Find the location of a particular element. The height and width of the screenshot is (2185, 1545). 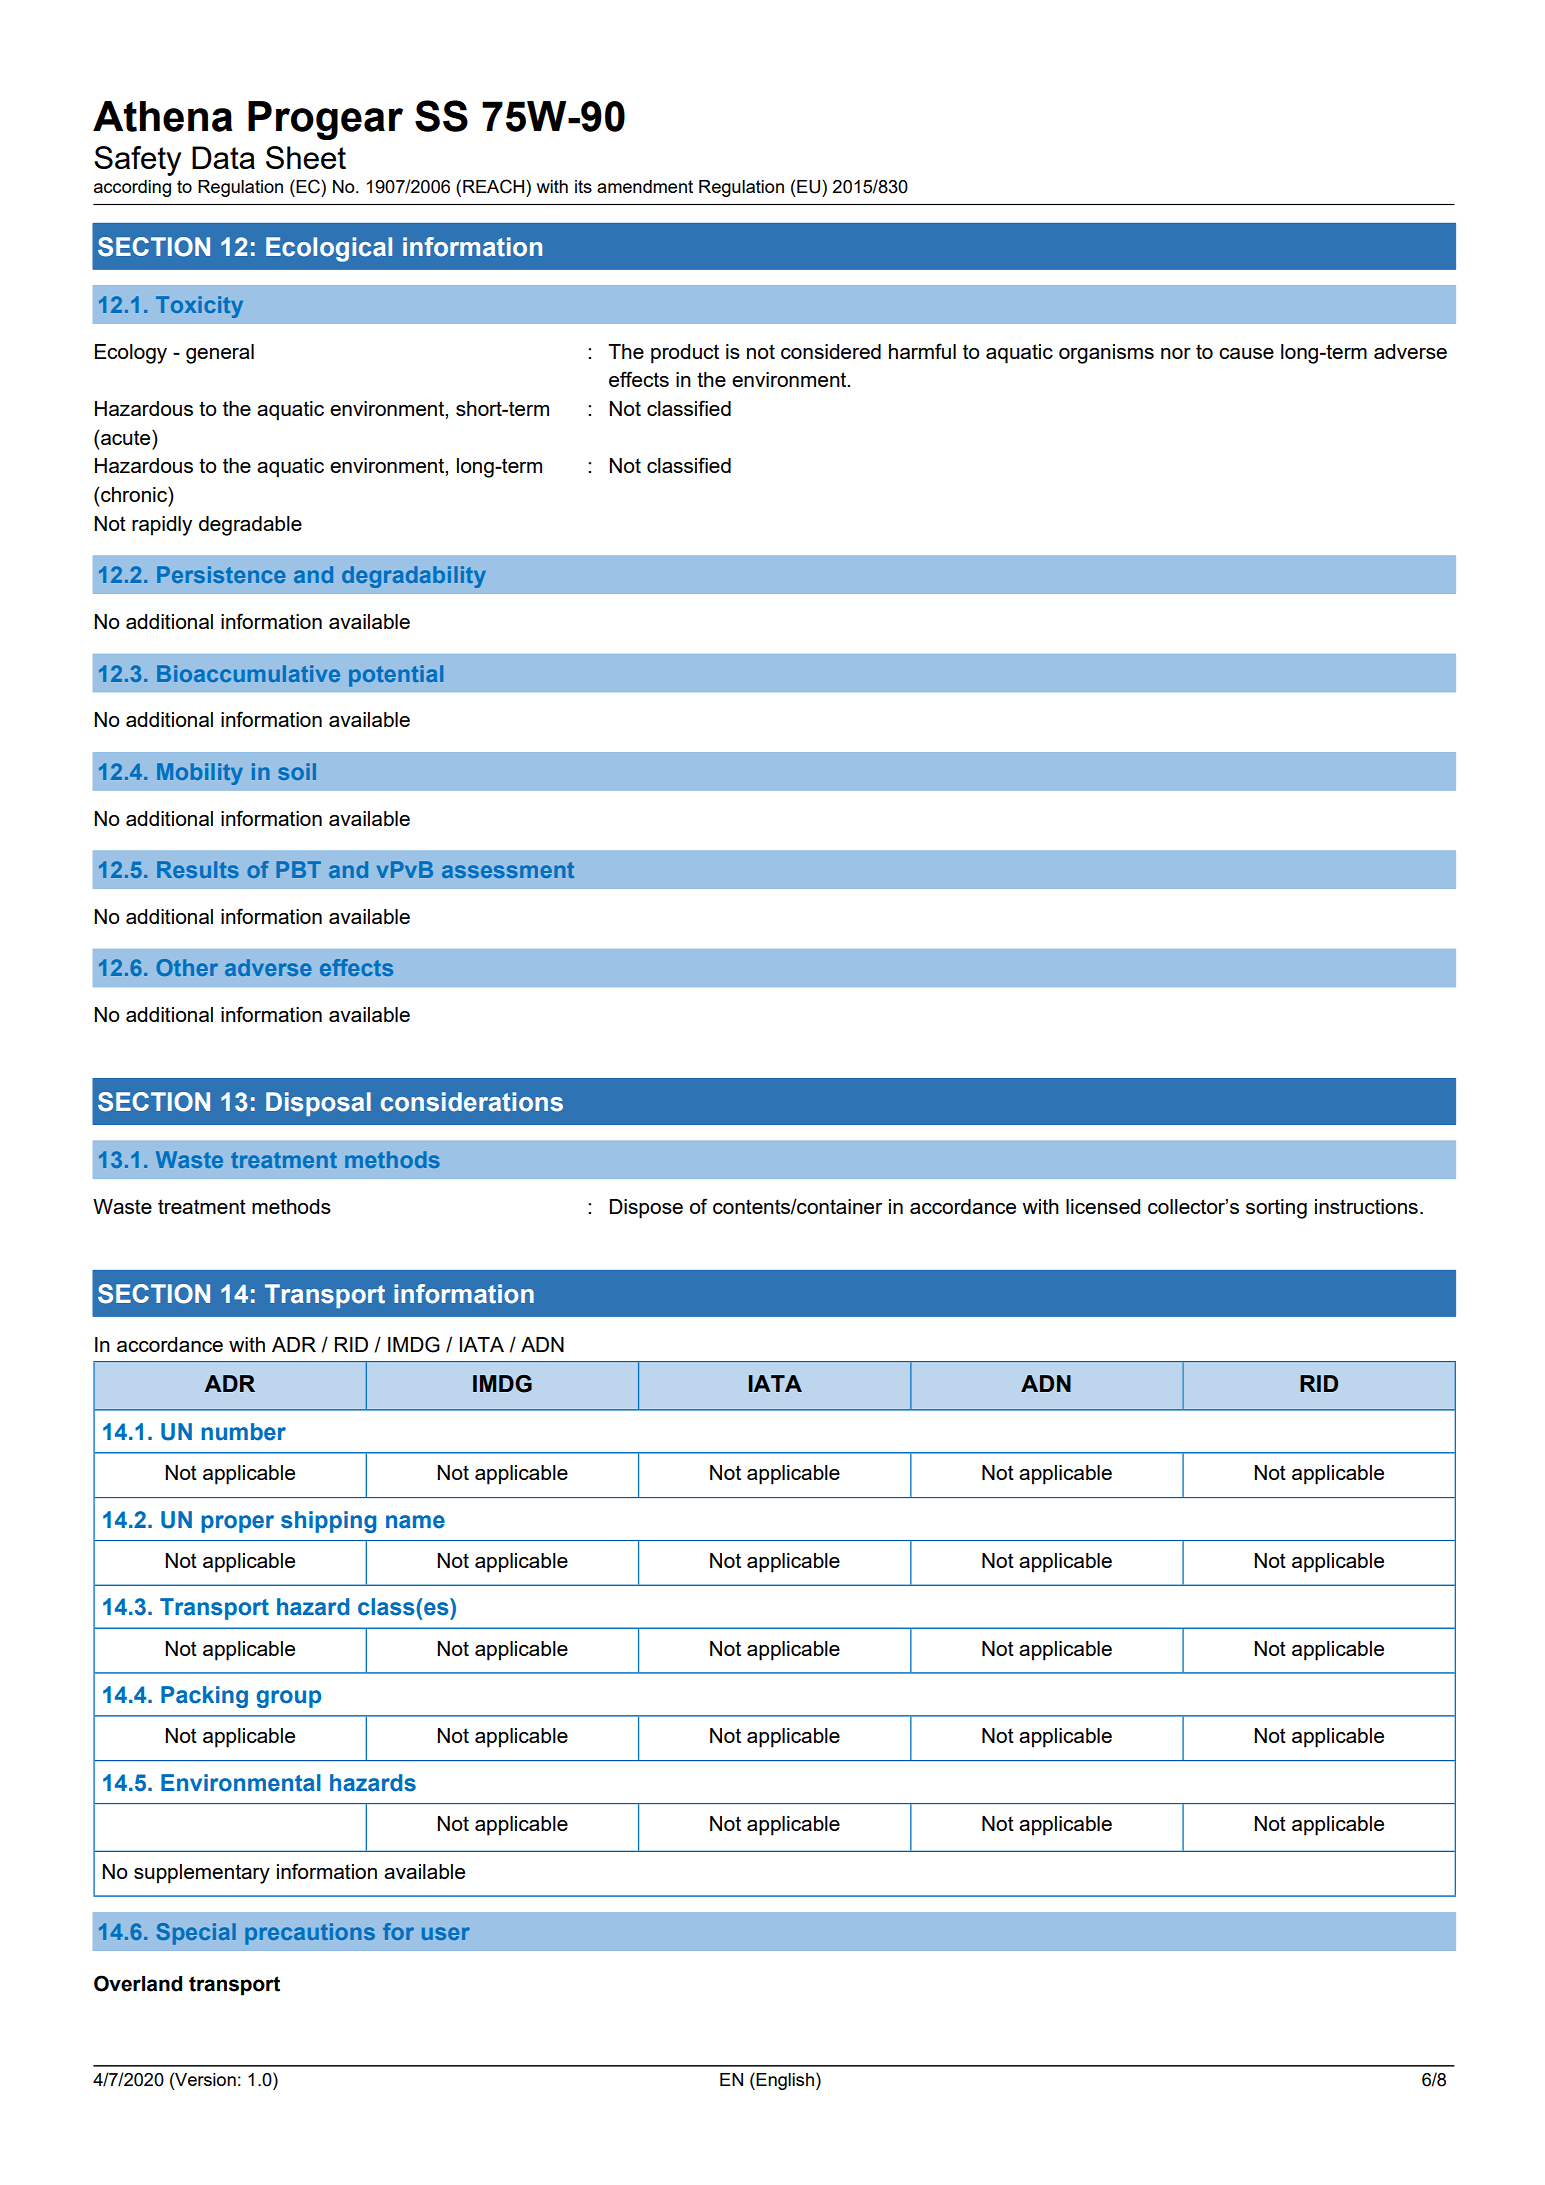

cause is located at coordinates (1246, 353).
